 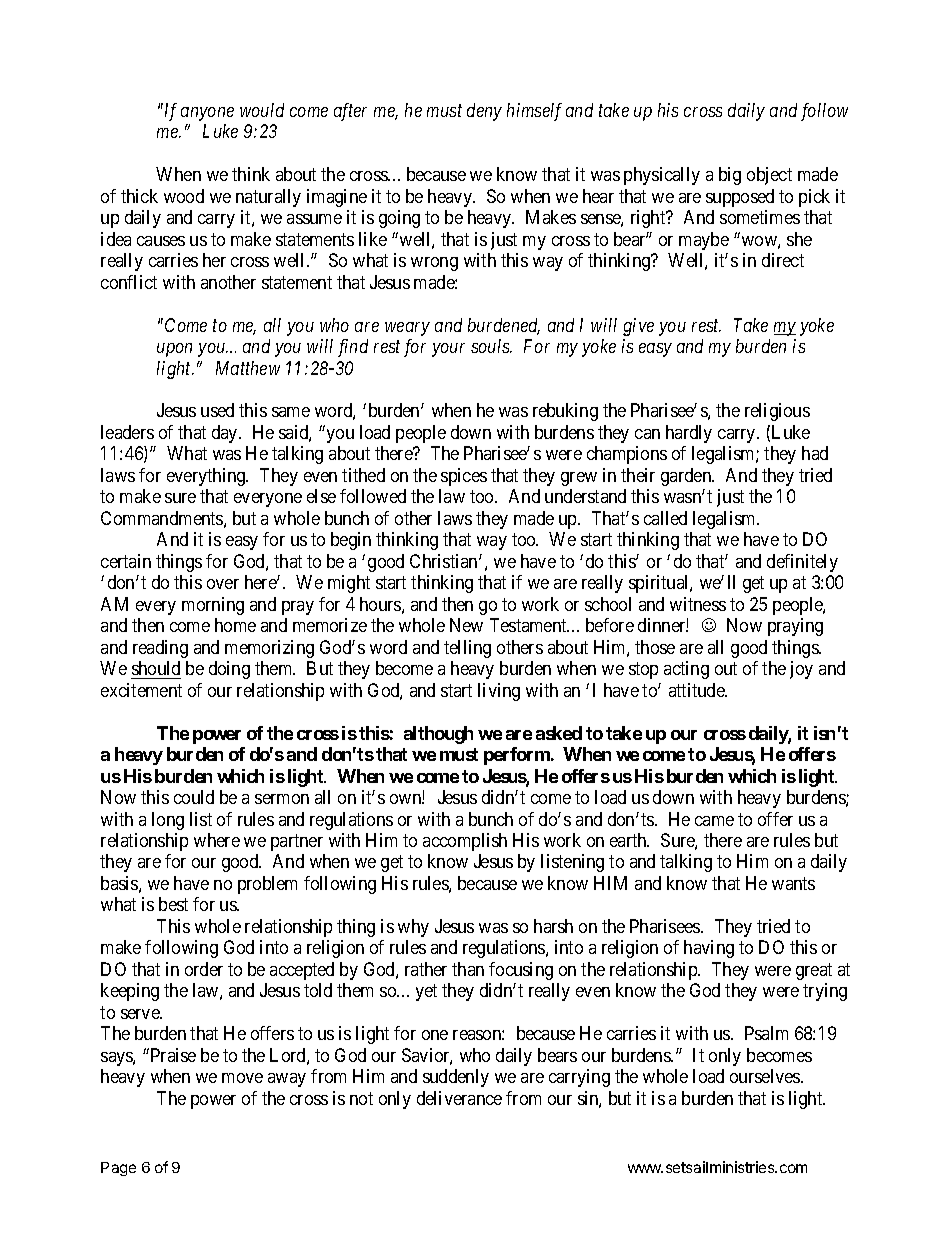 What do you see at coordinates (687, 477) in the screenshot?
I see `garden` at bounding box center [687, 477].
